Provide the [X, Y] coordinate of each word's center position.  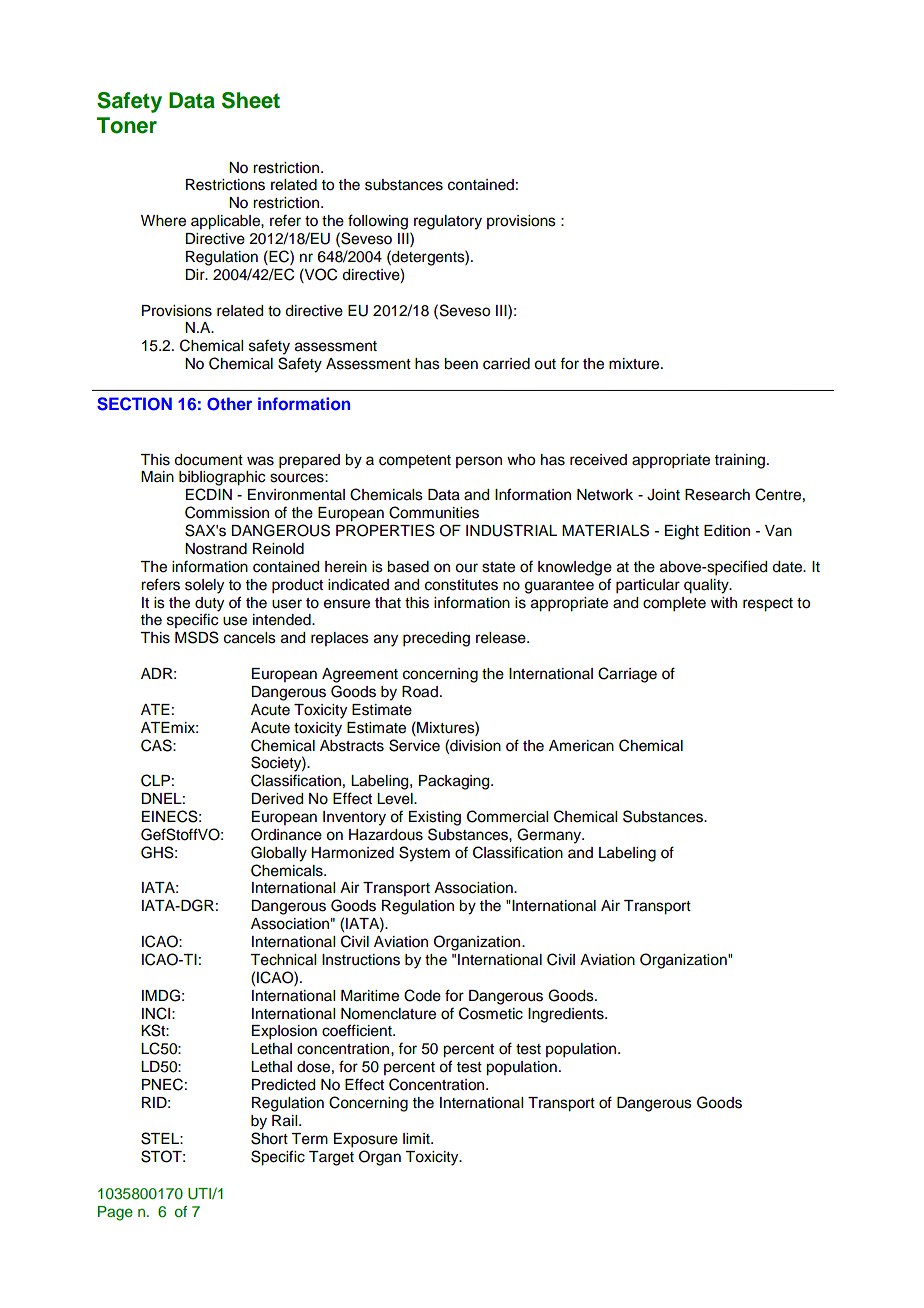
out [545, 364]
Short [269, 1138]
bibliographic [222, 478]
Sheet [251, 100]
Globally [279, 854]
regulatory [448, 222]
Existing [435, 818]
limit [417, 1138]
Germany [550, 836]
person [479, 462]
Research [717, 495]
